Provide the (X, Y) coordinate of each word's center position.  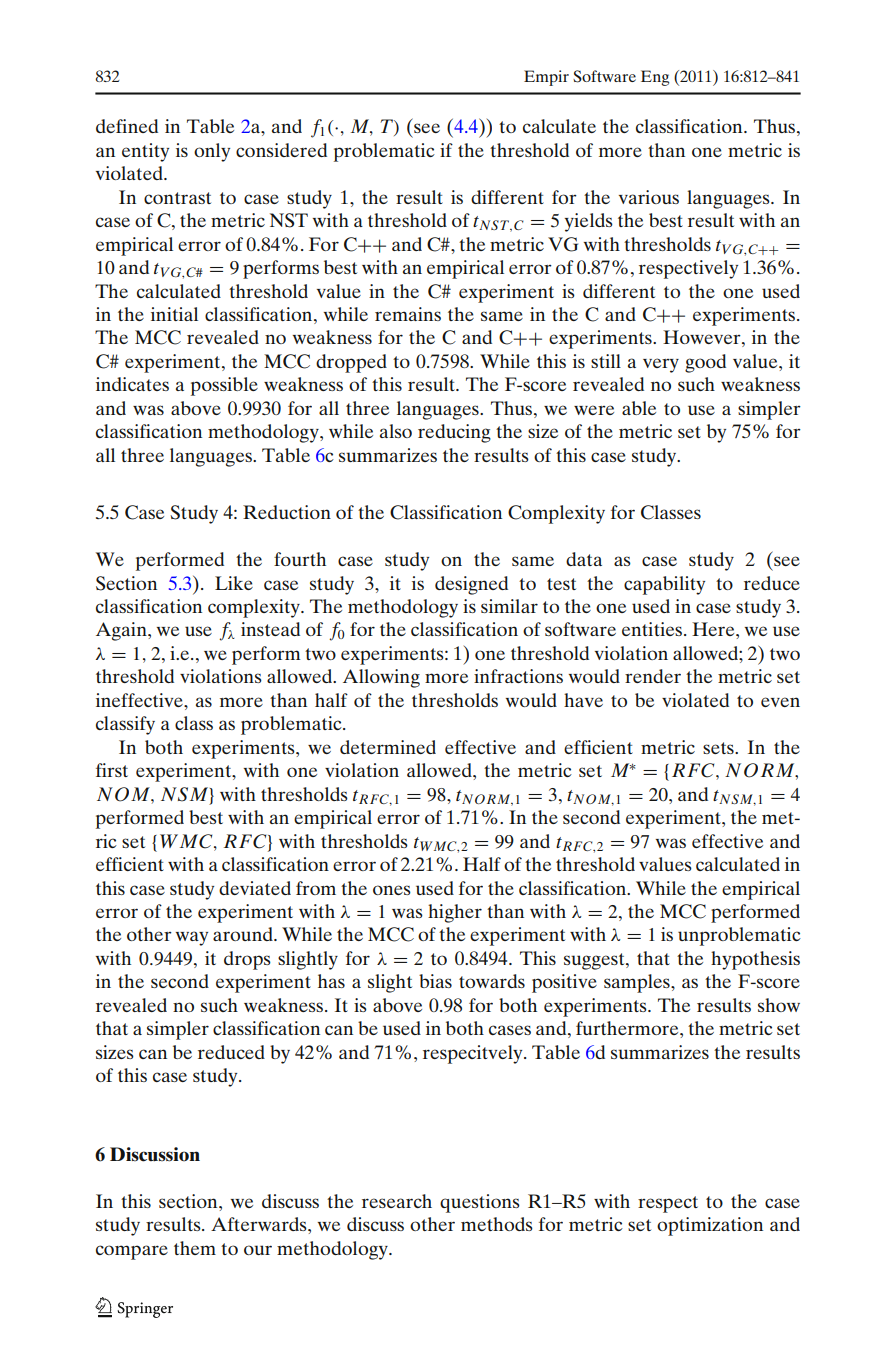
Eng (655, 78)
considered (281, 150)
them (195, 1248)
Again (122, 631)
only (212, 152)
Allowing (381, 678)
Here (714, 629)
